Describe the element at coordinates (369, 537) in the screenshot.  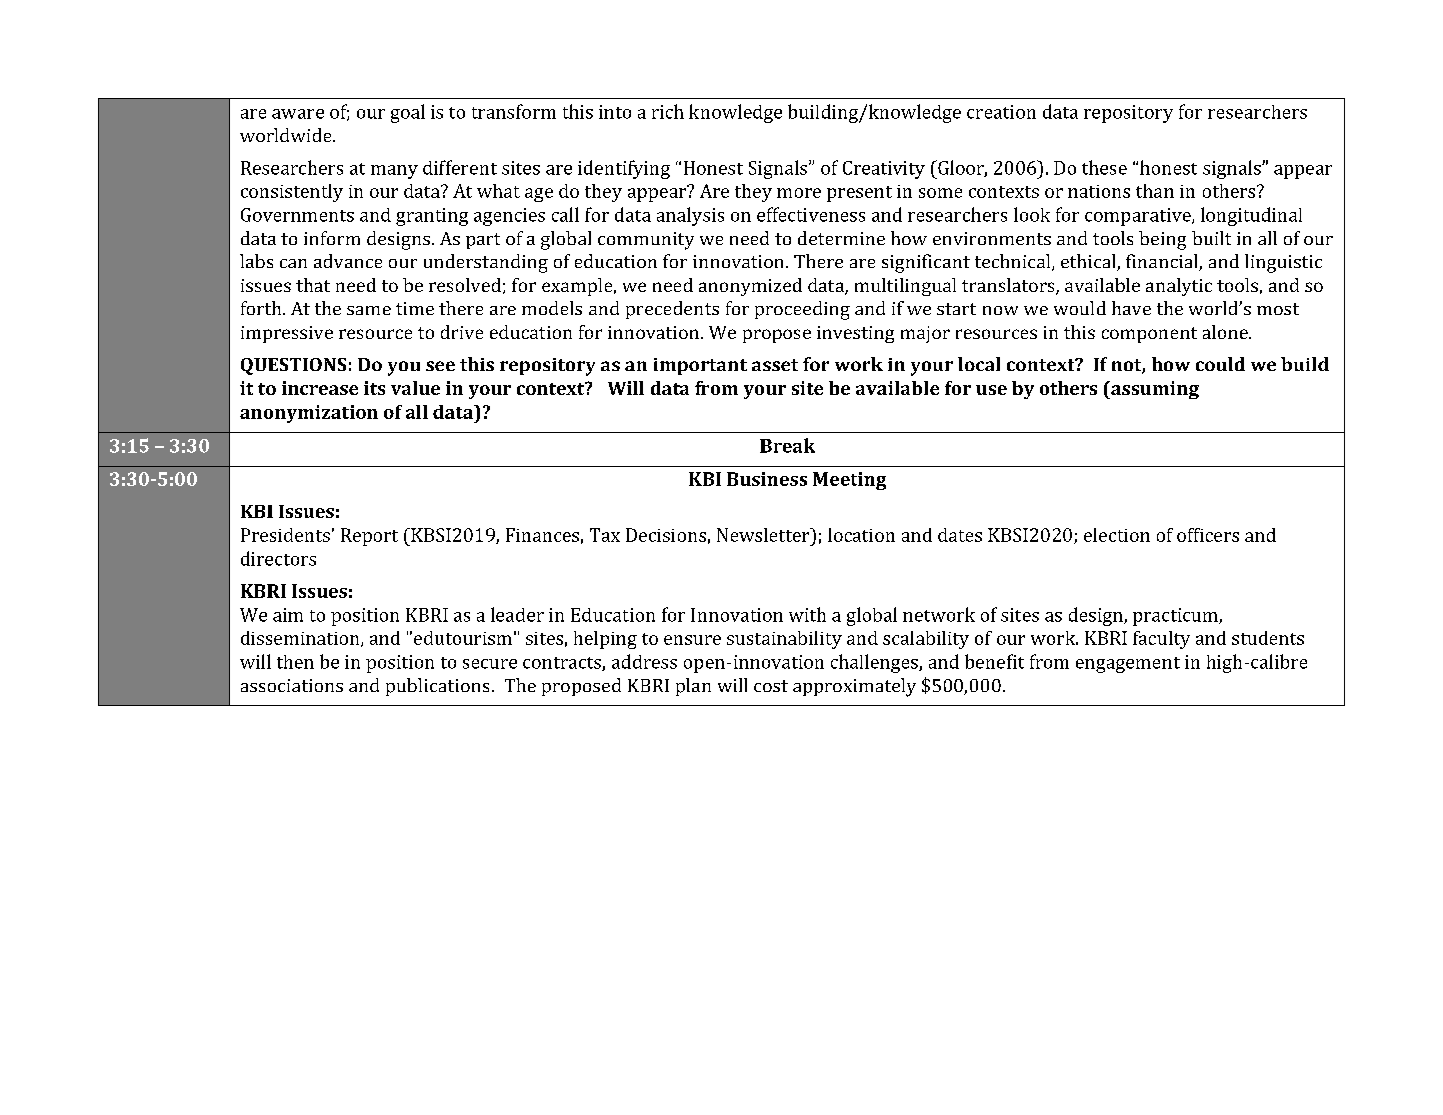
I see `Report` at that location.
